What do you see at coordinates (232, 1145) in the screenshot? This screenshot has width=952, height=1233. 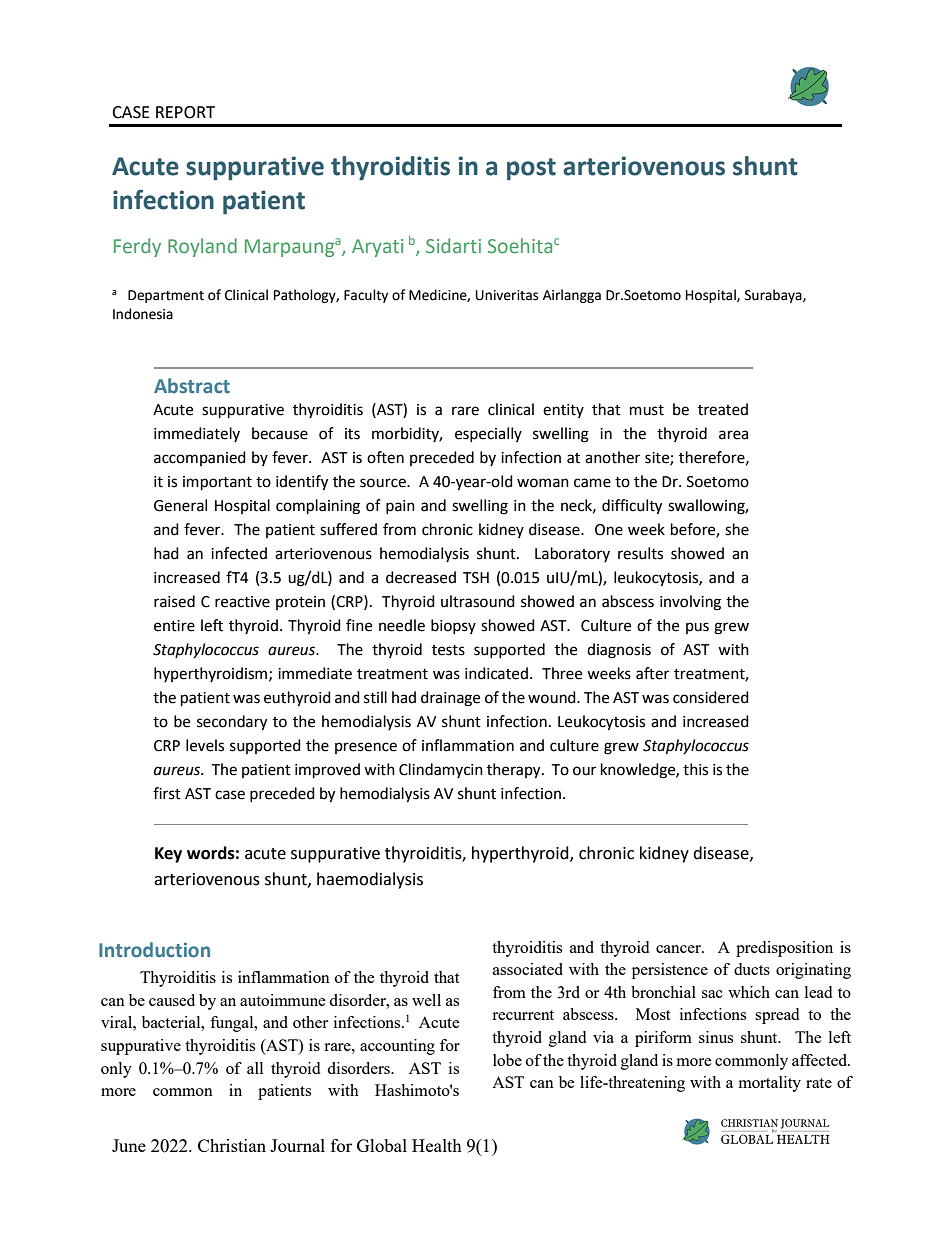 I see `Christian` at bounding box center [232, 1145].
